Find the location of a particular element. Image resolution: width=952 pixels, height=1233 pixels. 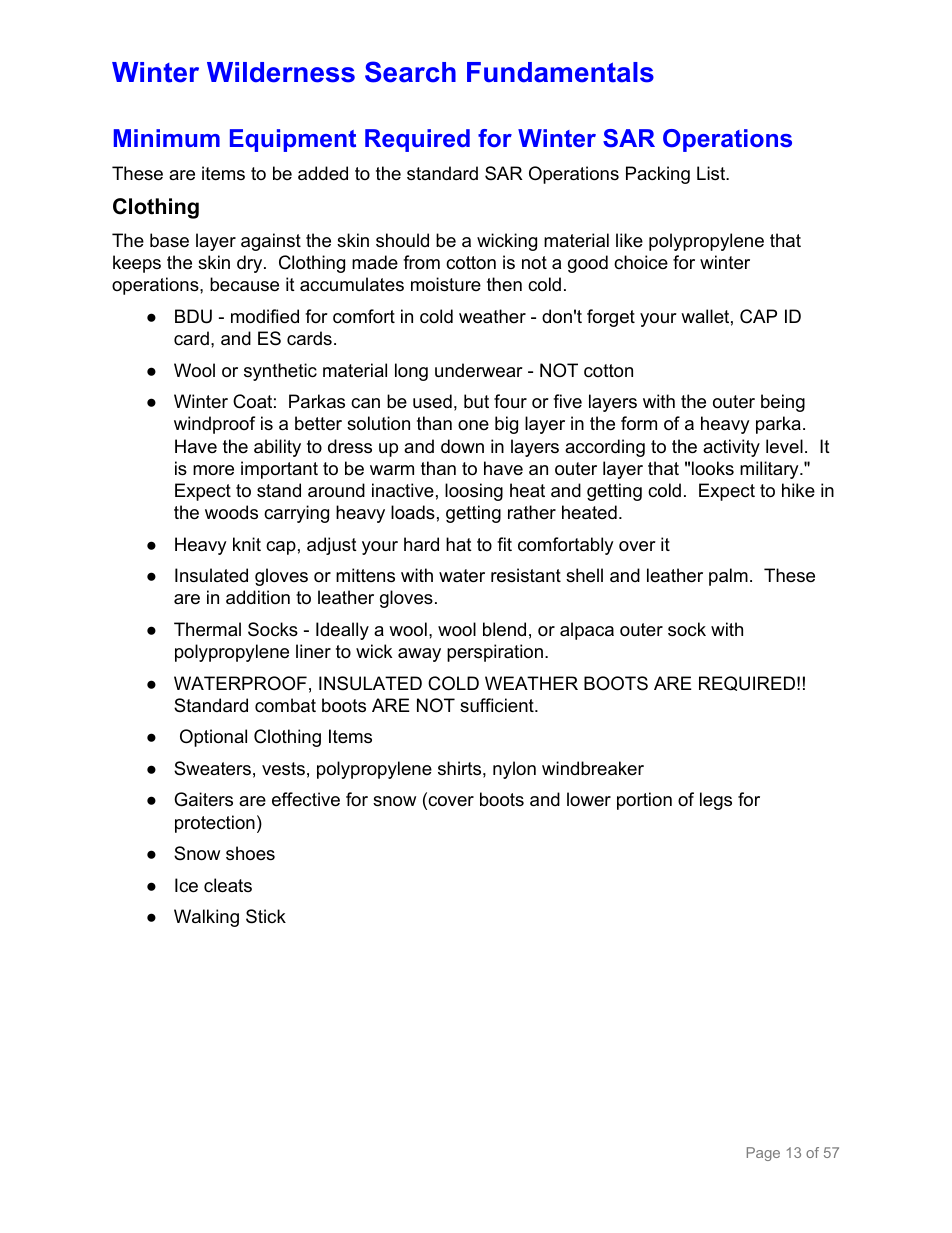

Thermal is located at coordinates (207, 629).
